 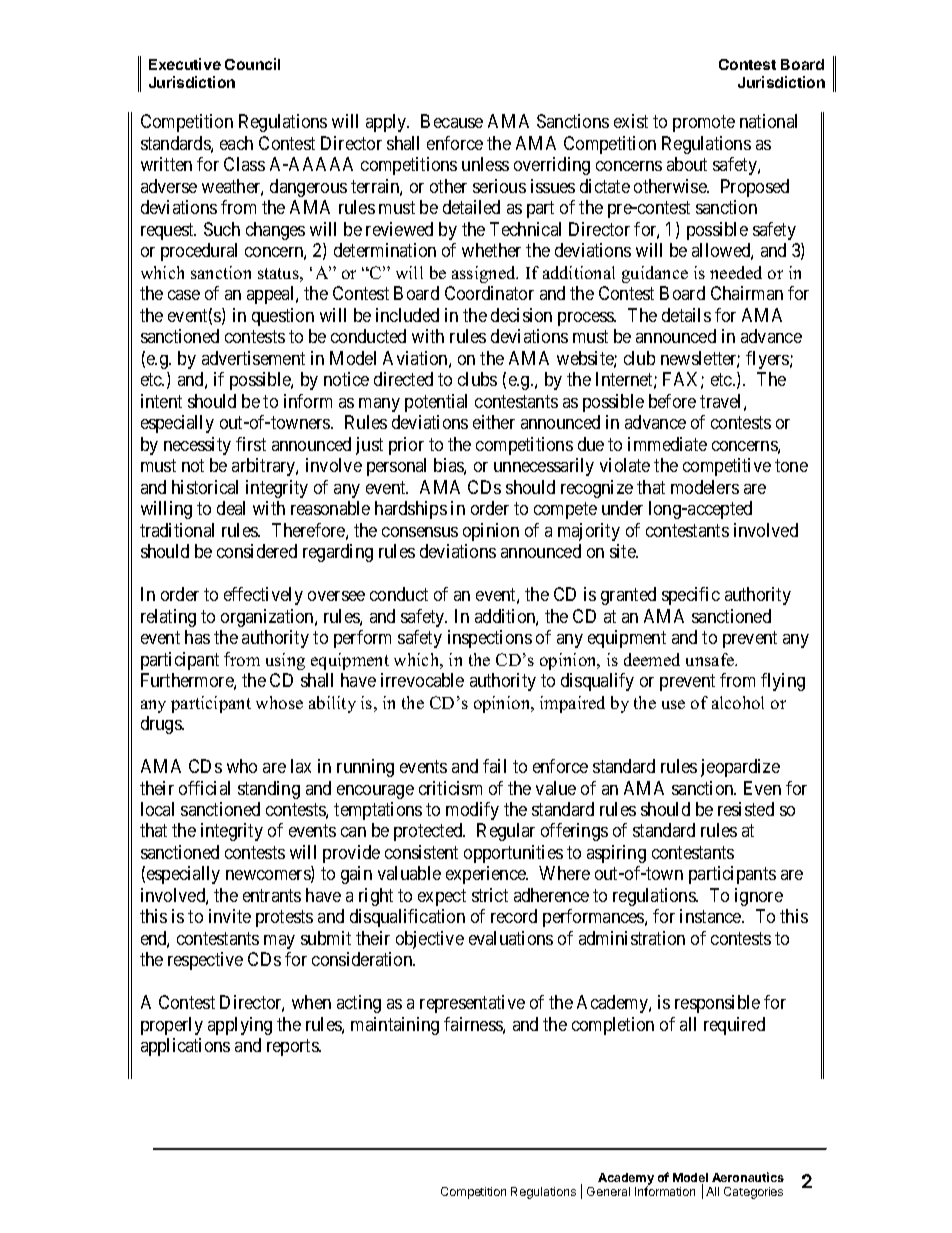 I want to click on first, so click(x=251, y=444).
